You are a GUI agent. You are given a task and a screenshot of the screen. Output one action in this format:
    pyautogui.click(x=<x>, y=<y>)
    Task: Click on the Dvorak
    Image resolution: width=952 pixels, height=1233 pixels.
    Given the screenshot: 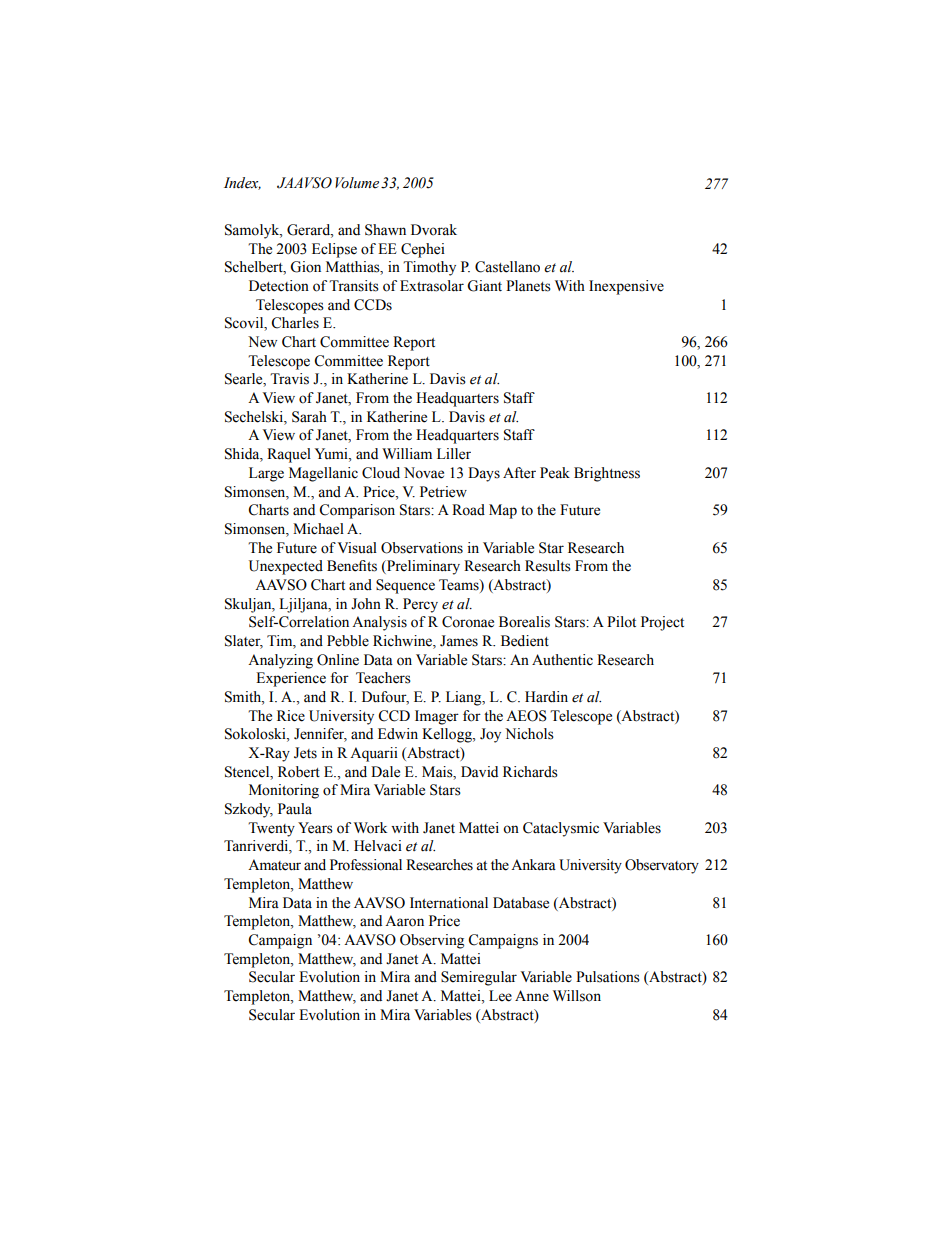 What is the action you would take?
    pyautogui.click(x=434, y=230)
